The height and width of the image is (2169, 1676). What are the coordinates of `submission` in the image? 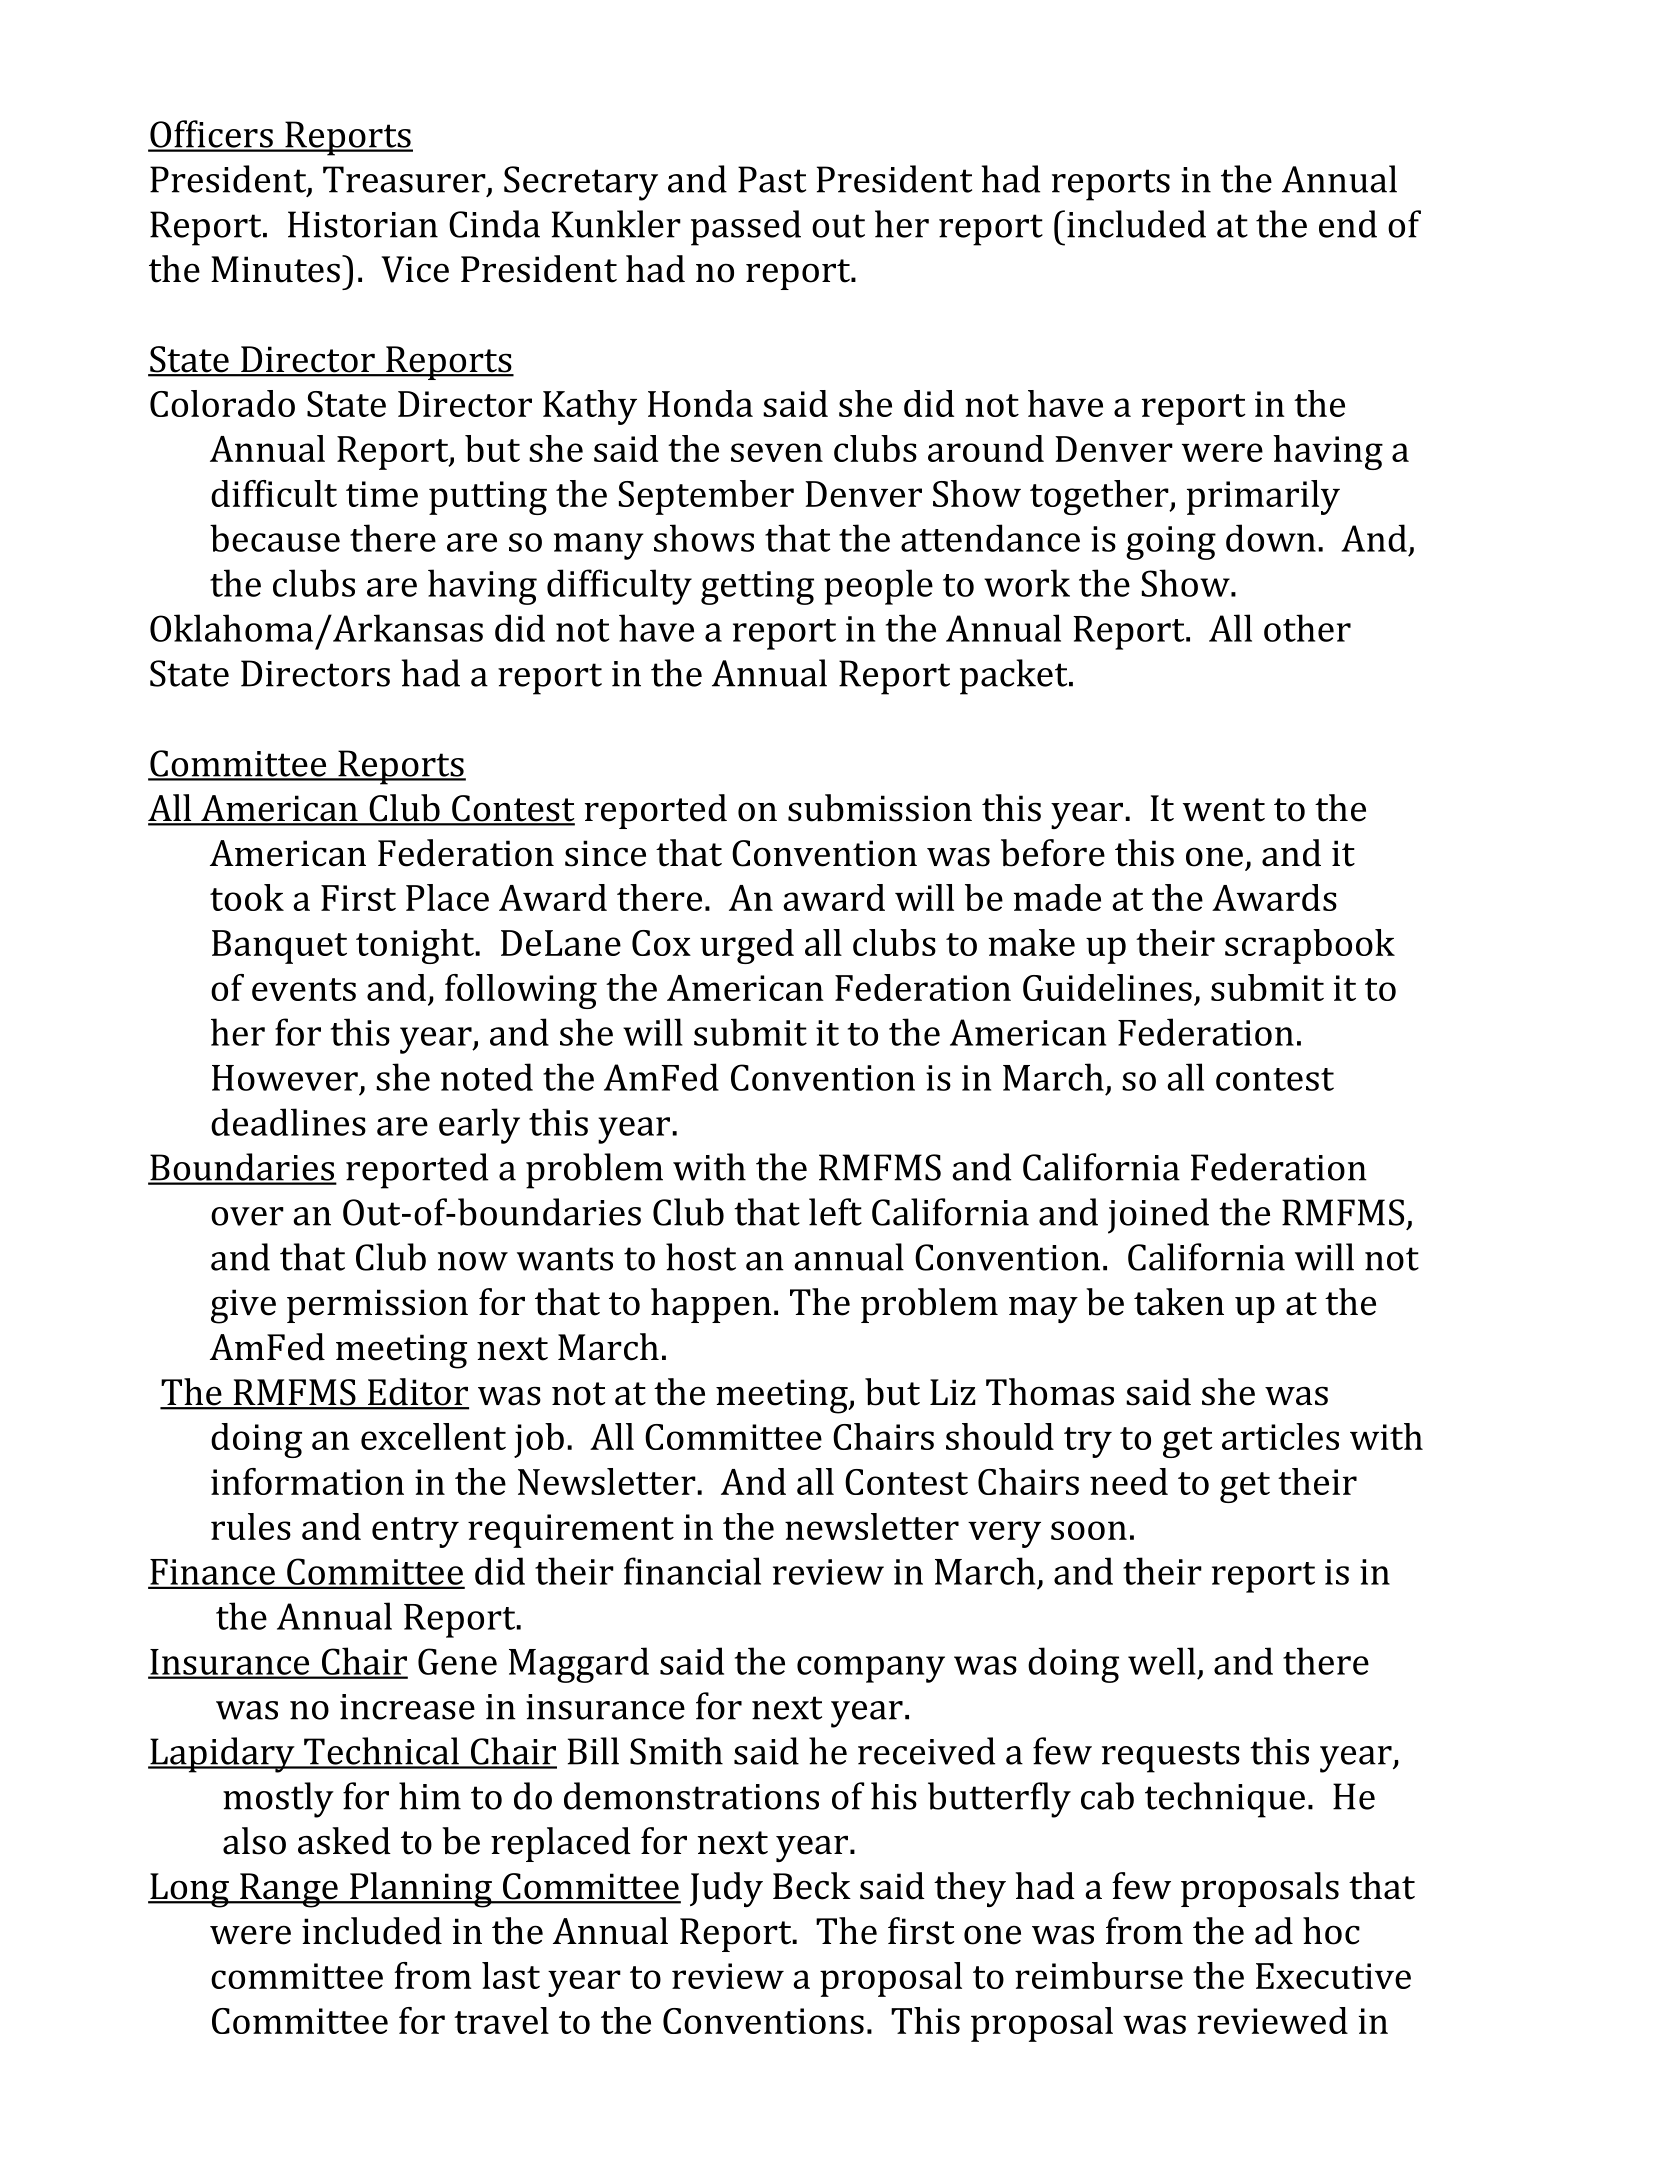 It's located at (880, 808).
